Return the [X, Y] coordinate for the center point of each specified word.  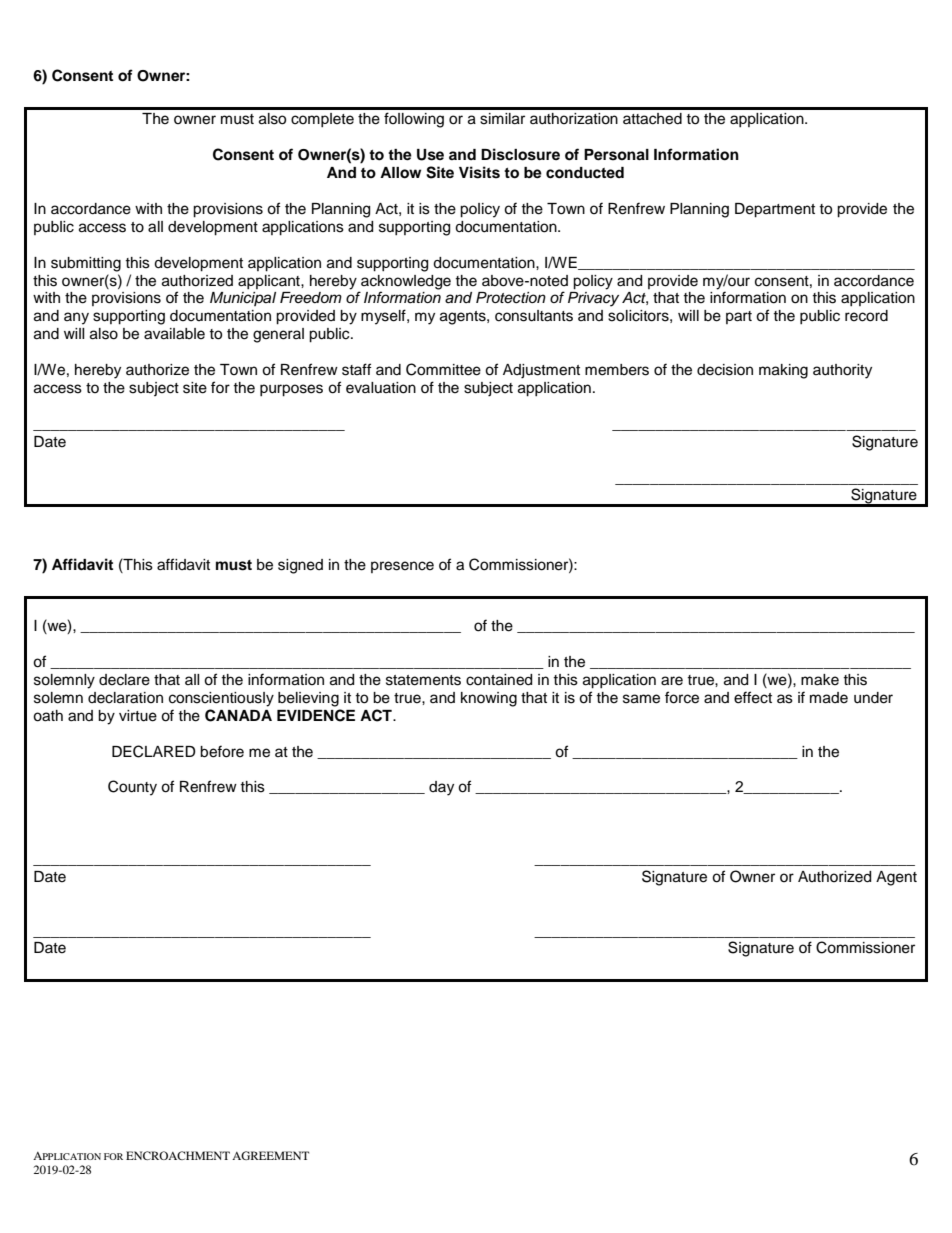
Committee [443, 369]
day [441, 788]
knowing [489, 699]
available [174, 334]
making [783, 371]
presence [402, 567]
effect [753, 697]
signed [300, 566]
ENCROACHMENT [178, 1155]
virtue [138, 716]
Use [430, 155]
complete [322, 120]
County [132, 788]
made [829, 698]
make [820, 680]
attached [652, 119]
